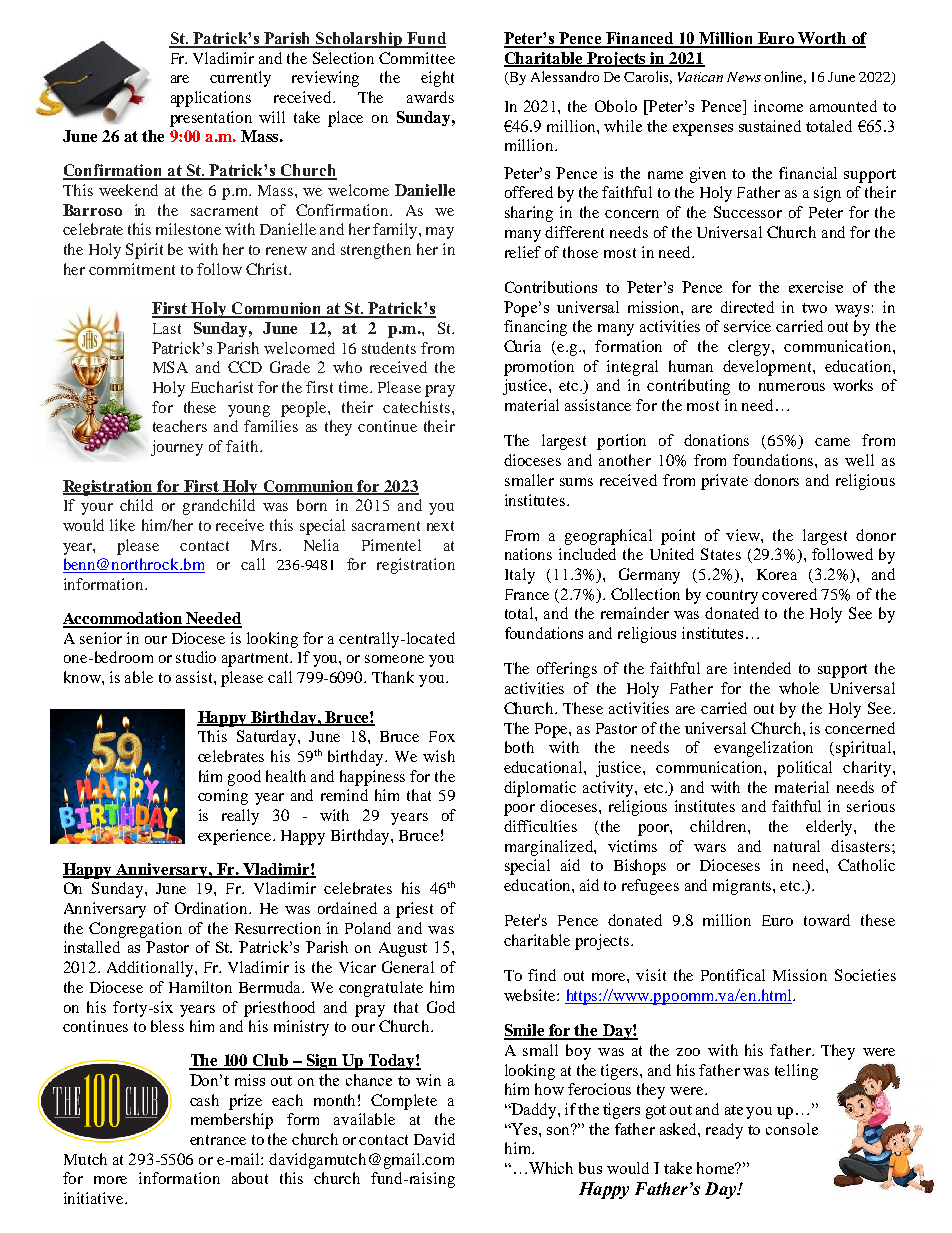 This document has width=952, height=1233. What do you see at coordinates (218, 1140) in the document?
I see `entrance` at bounding box center [218, 1140].
